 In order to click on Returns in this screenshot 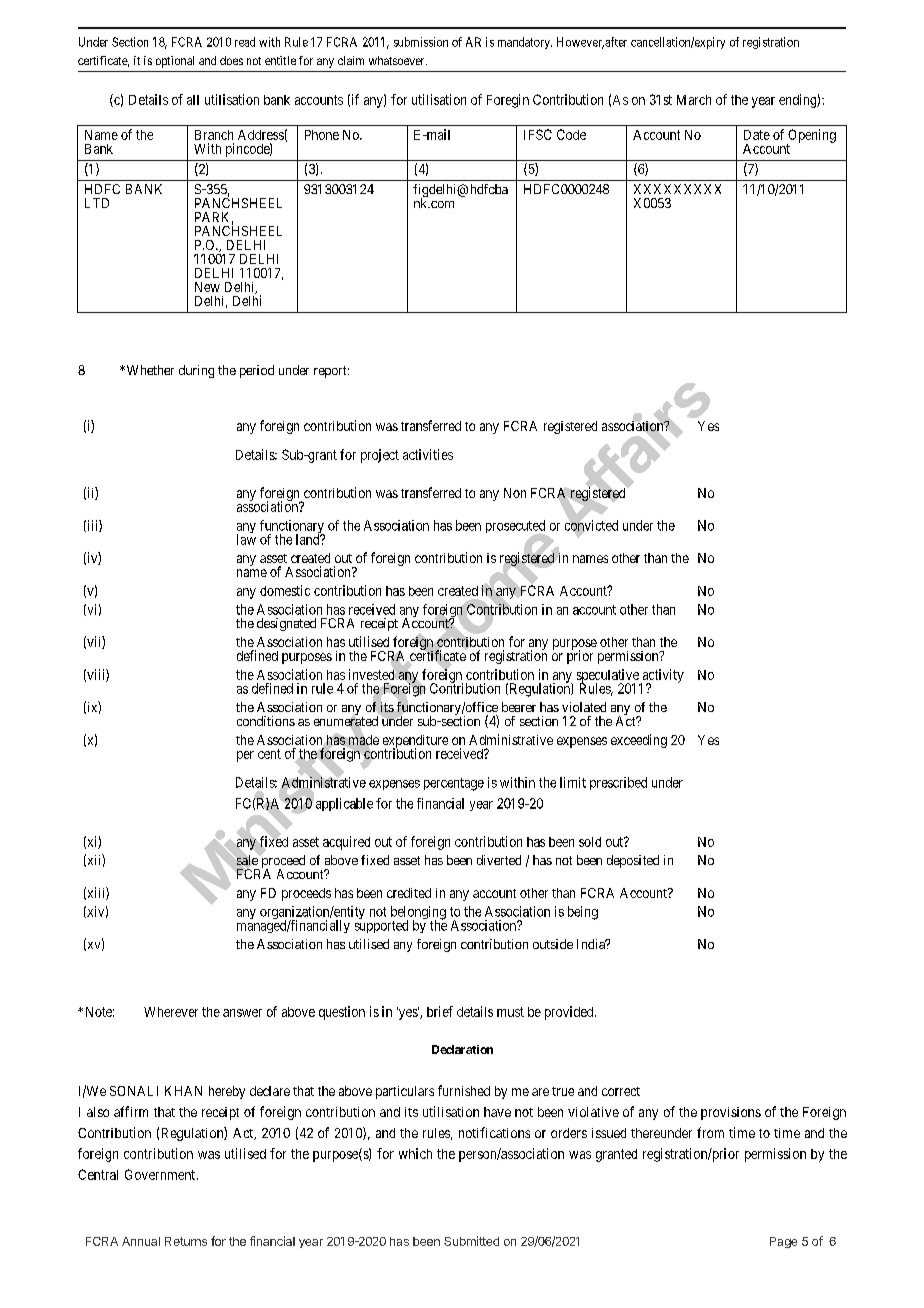, I will do `click(186, 1241)`.
